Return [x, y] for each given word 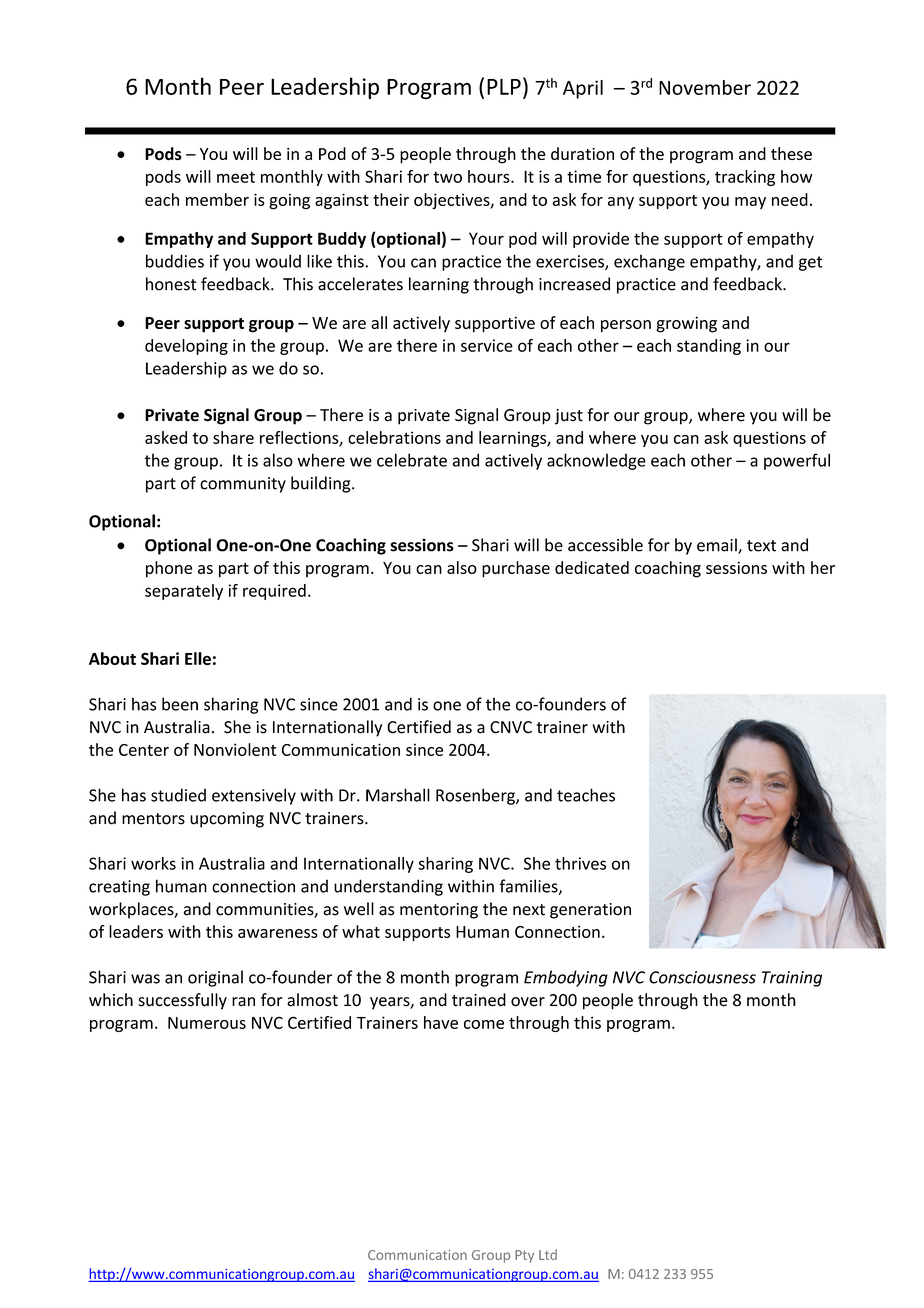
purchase [516, 569]
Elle [198, 658]
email [718, 546]
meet [236, 177]
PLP [504, 86]
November [705, 87]
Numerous [207, 1023]
